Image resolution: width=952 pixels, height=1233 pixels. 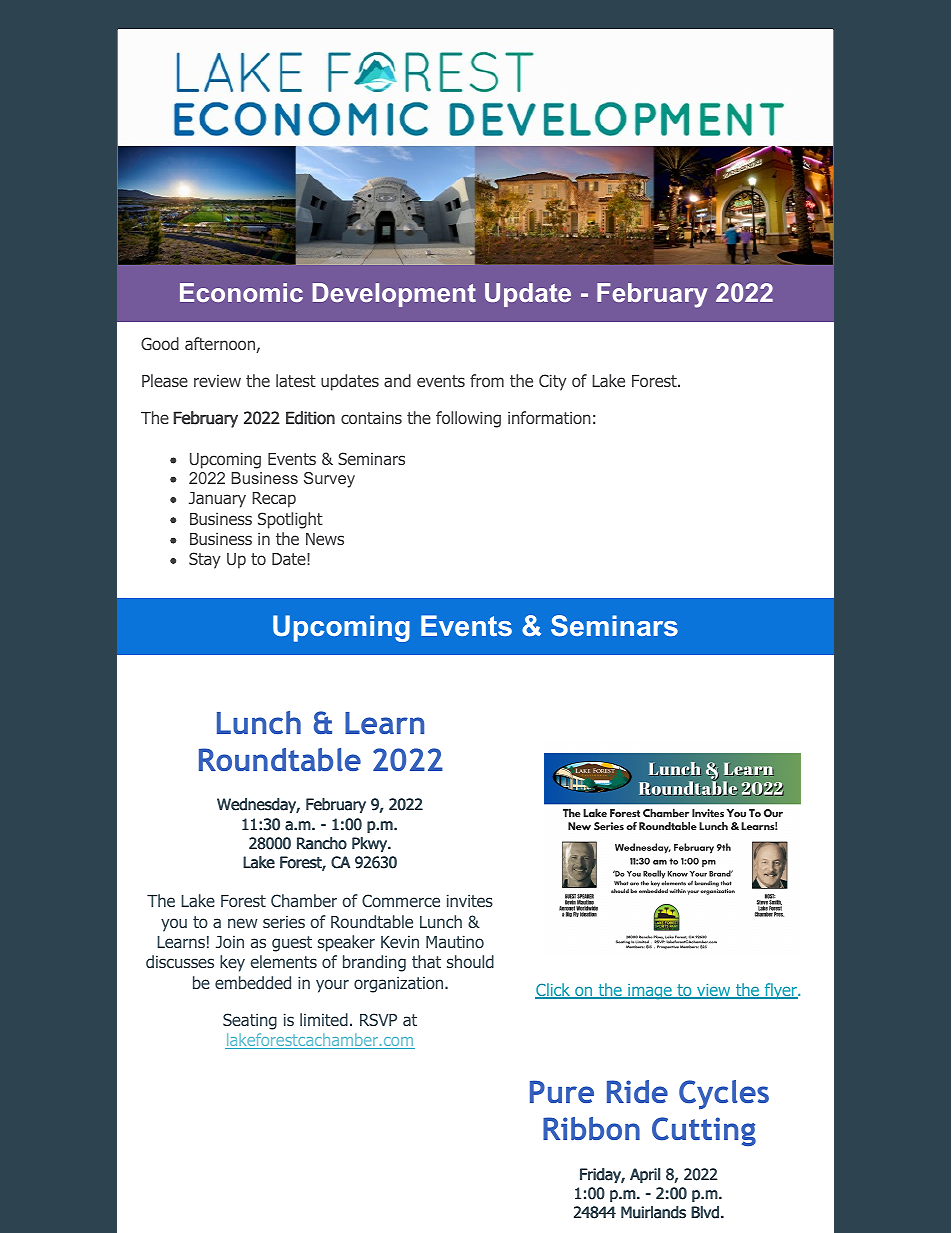 What do you see at coordinates (562, 1091) in the page?
I see `Pure` at bounding box center [562, 1091].
